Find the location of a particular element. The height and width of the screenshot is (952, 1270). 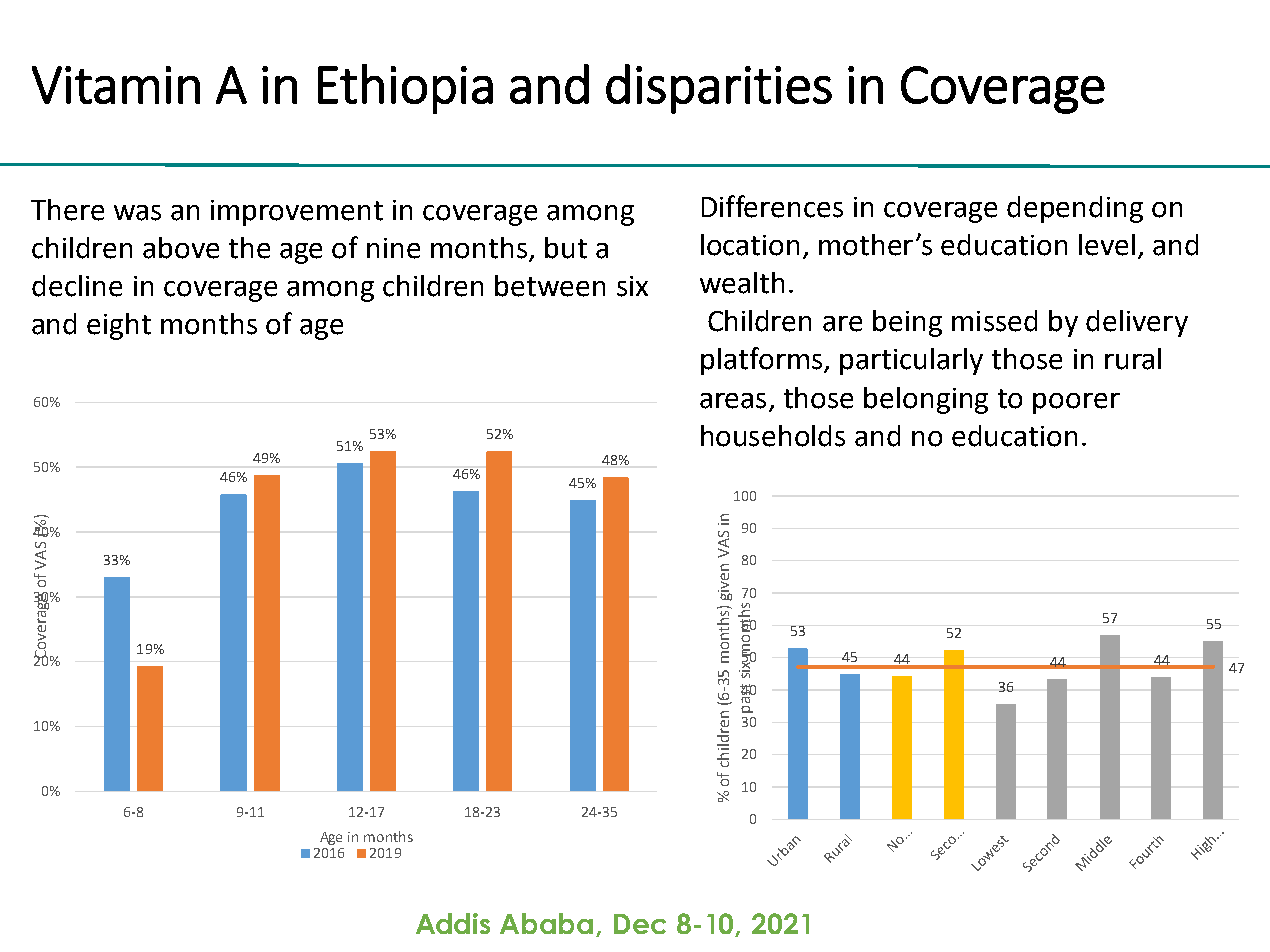

areas is located at coordinates (733, 401).
